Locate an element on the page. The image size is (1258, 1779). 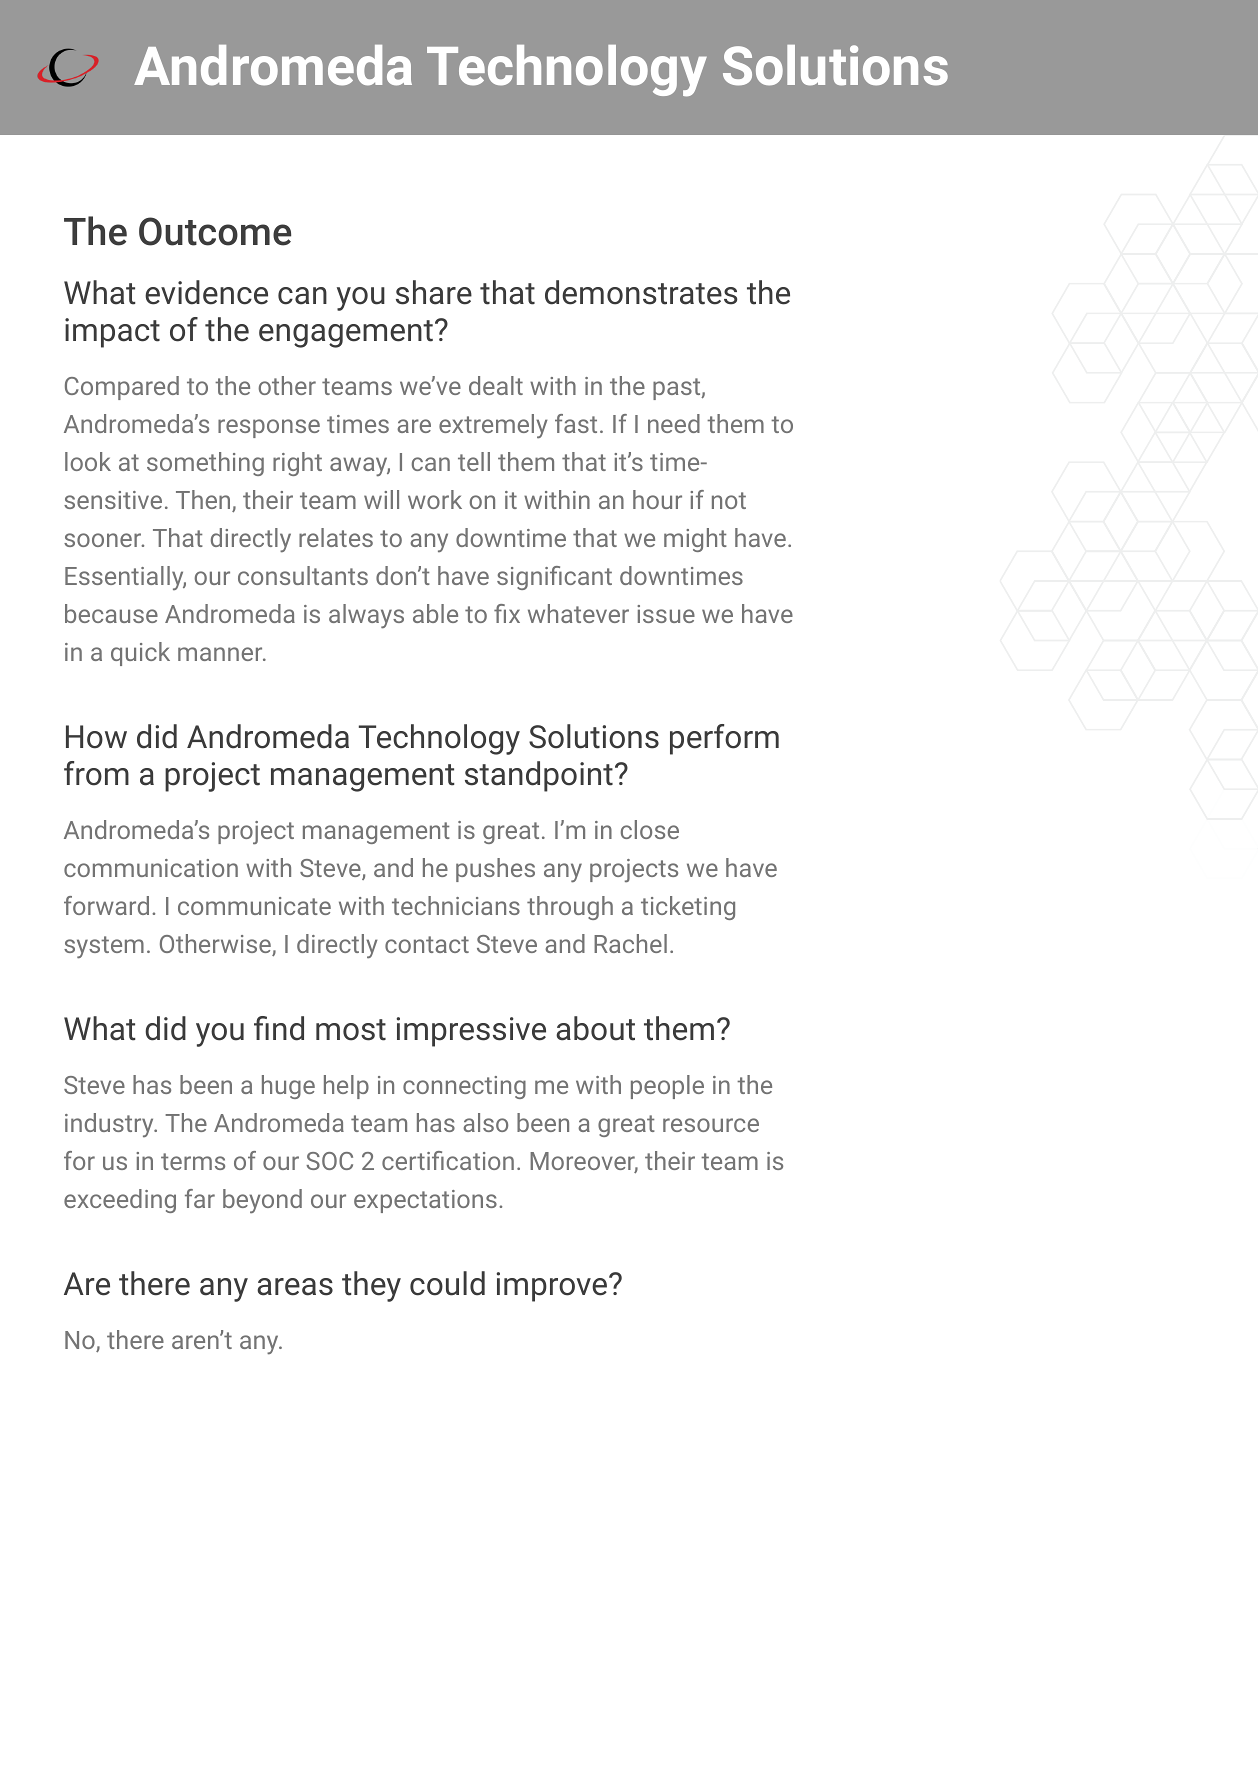
standpoint is located at coordinates (539, 776).
